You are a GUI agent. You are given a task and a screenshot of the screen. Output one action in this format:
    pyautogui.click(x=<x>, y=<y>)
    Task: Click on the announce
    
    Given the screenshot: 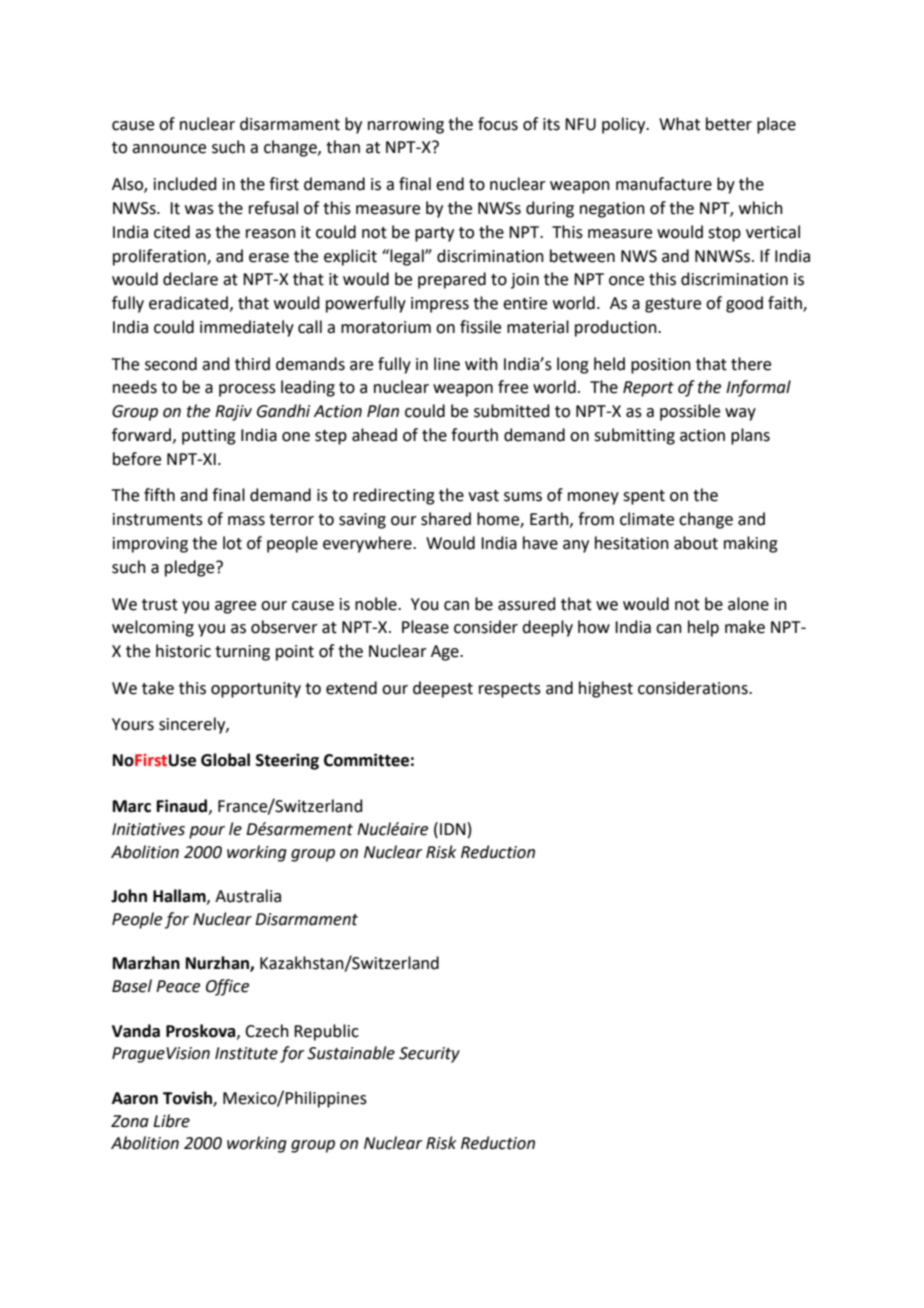 What is the action you would take?
    pyautogui.click(x=169, y=149)
